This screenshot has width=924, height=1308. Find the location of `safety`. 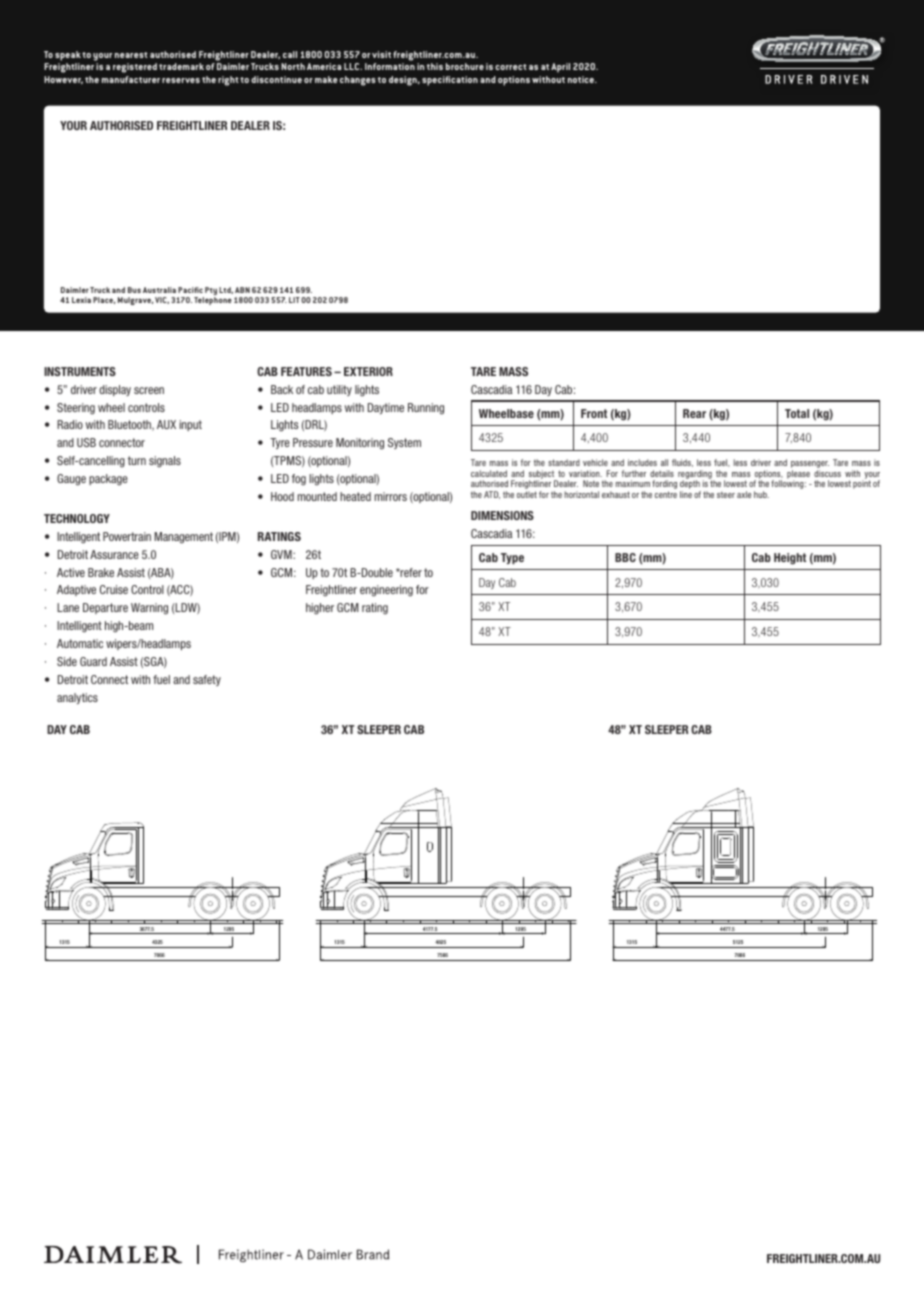

safety is located at coordinates (207, 680).
